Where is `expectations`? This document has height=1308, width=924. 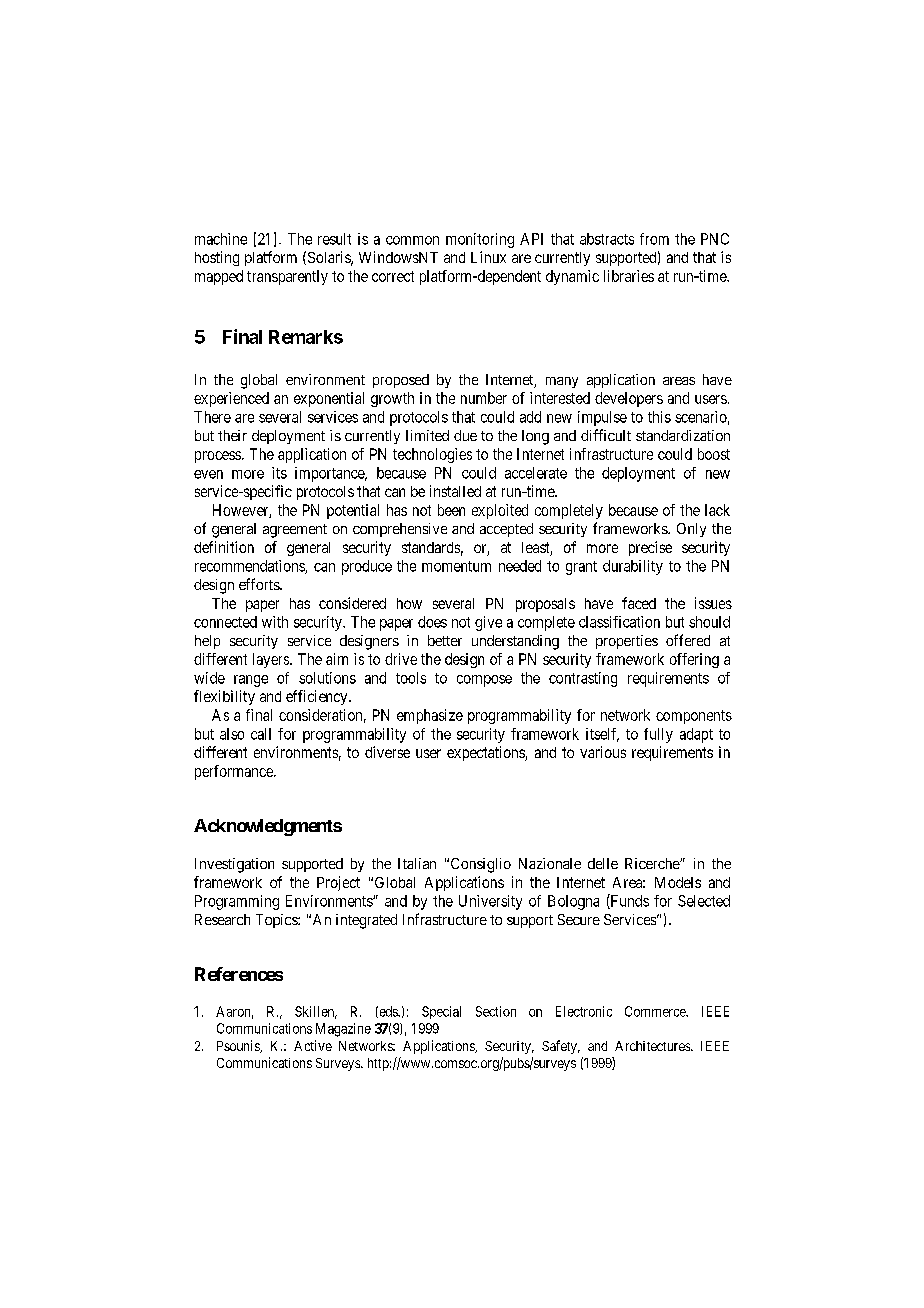 expectations is located at coordinates (486, 753).
